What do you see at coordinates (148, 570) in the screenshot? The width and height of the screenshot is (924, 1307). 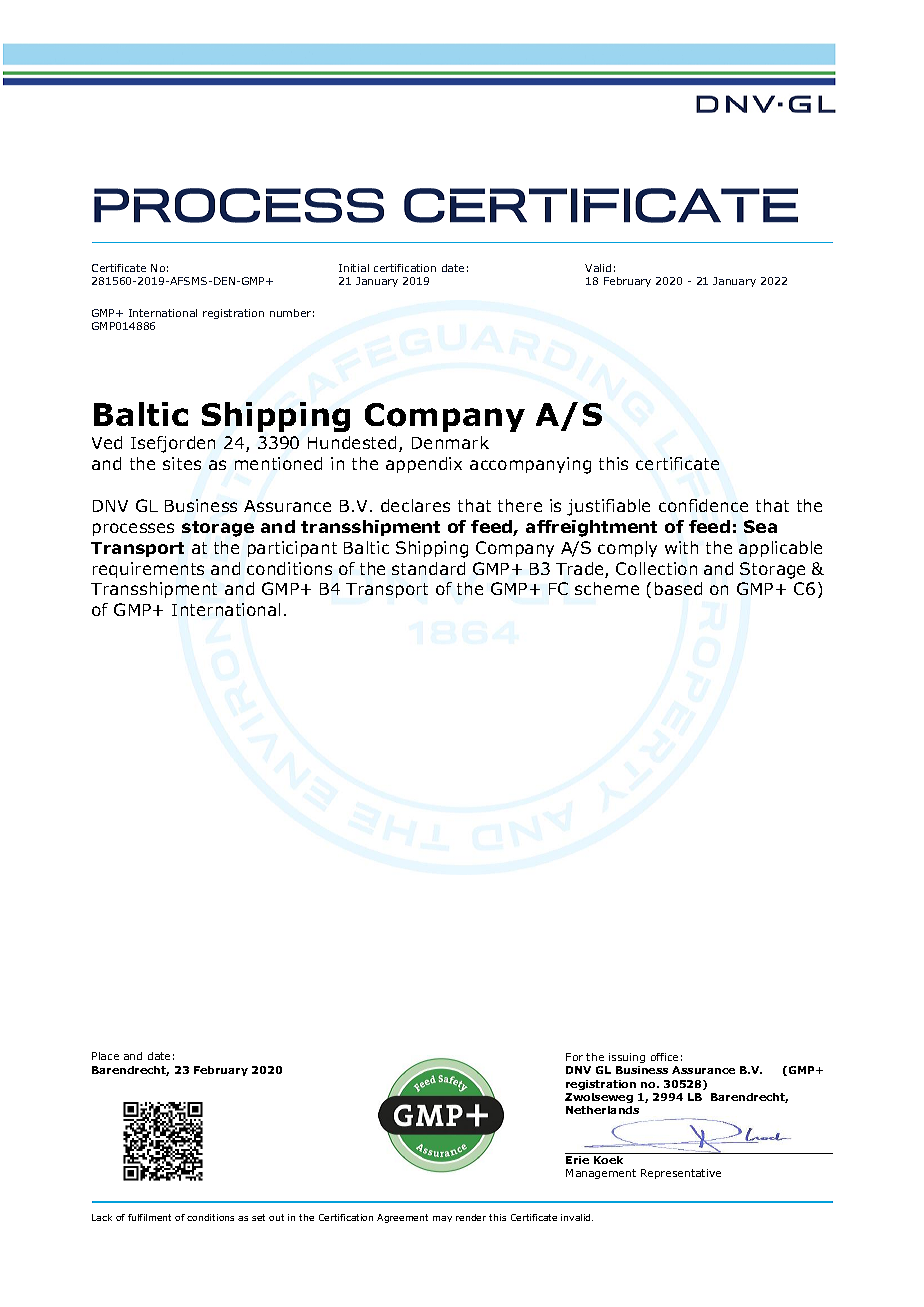 I see `requirements` at bounding box center [148, 570].
